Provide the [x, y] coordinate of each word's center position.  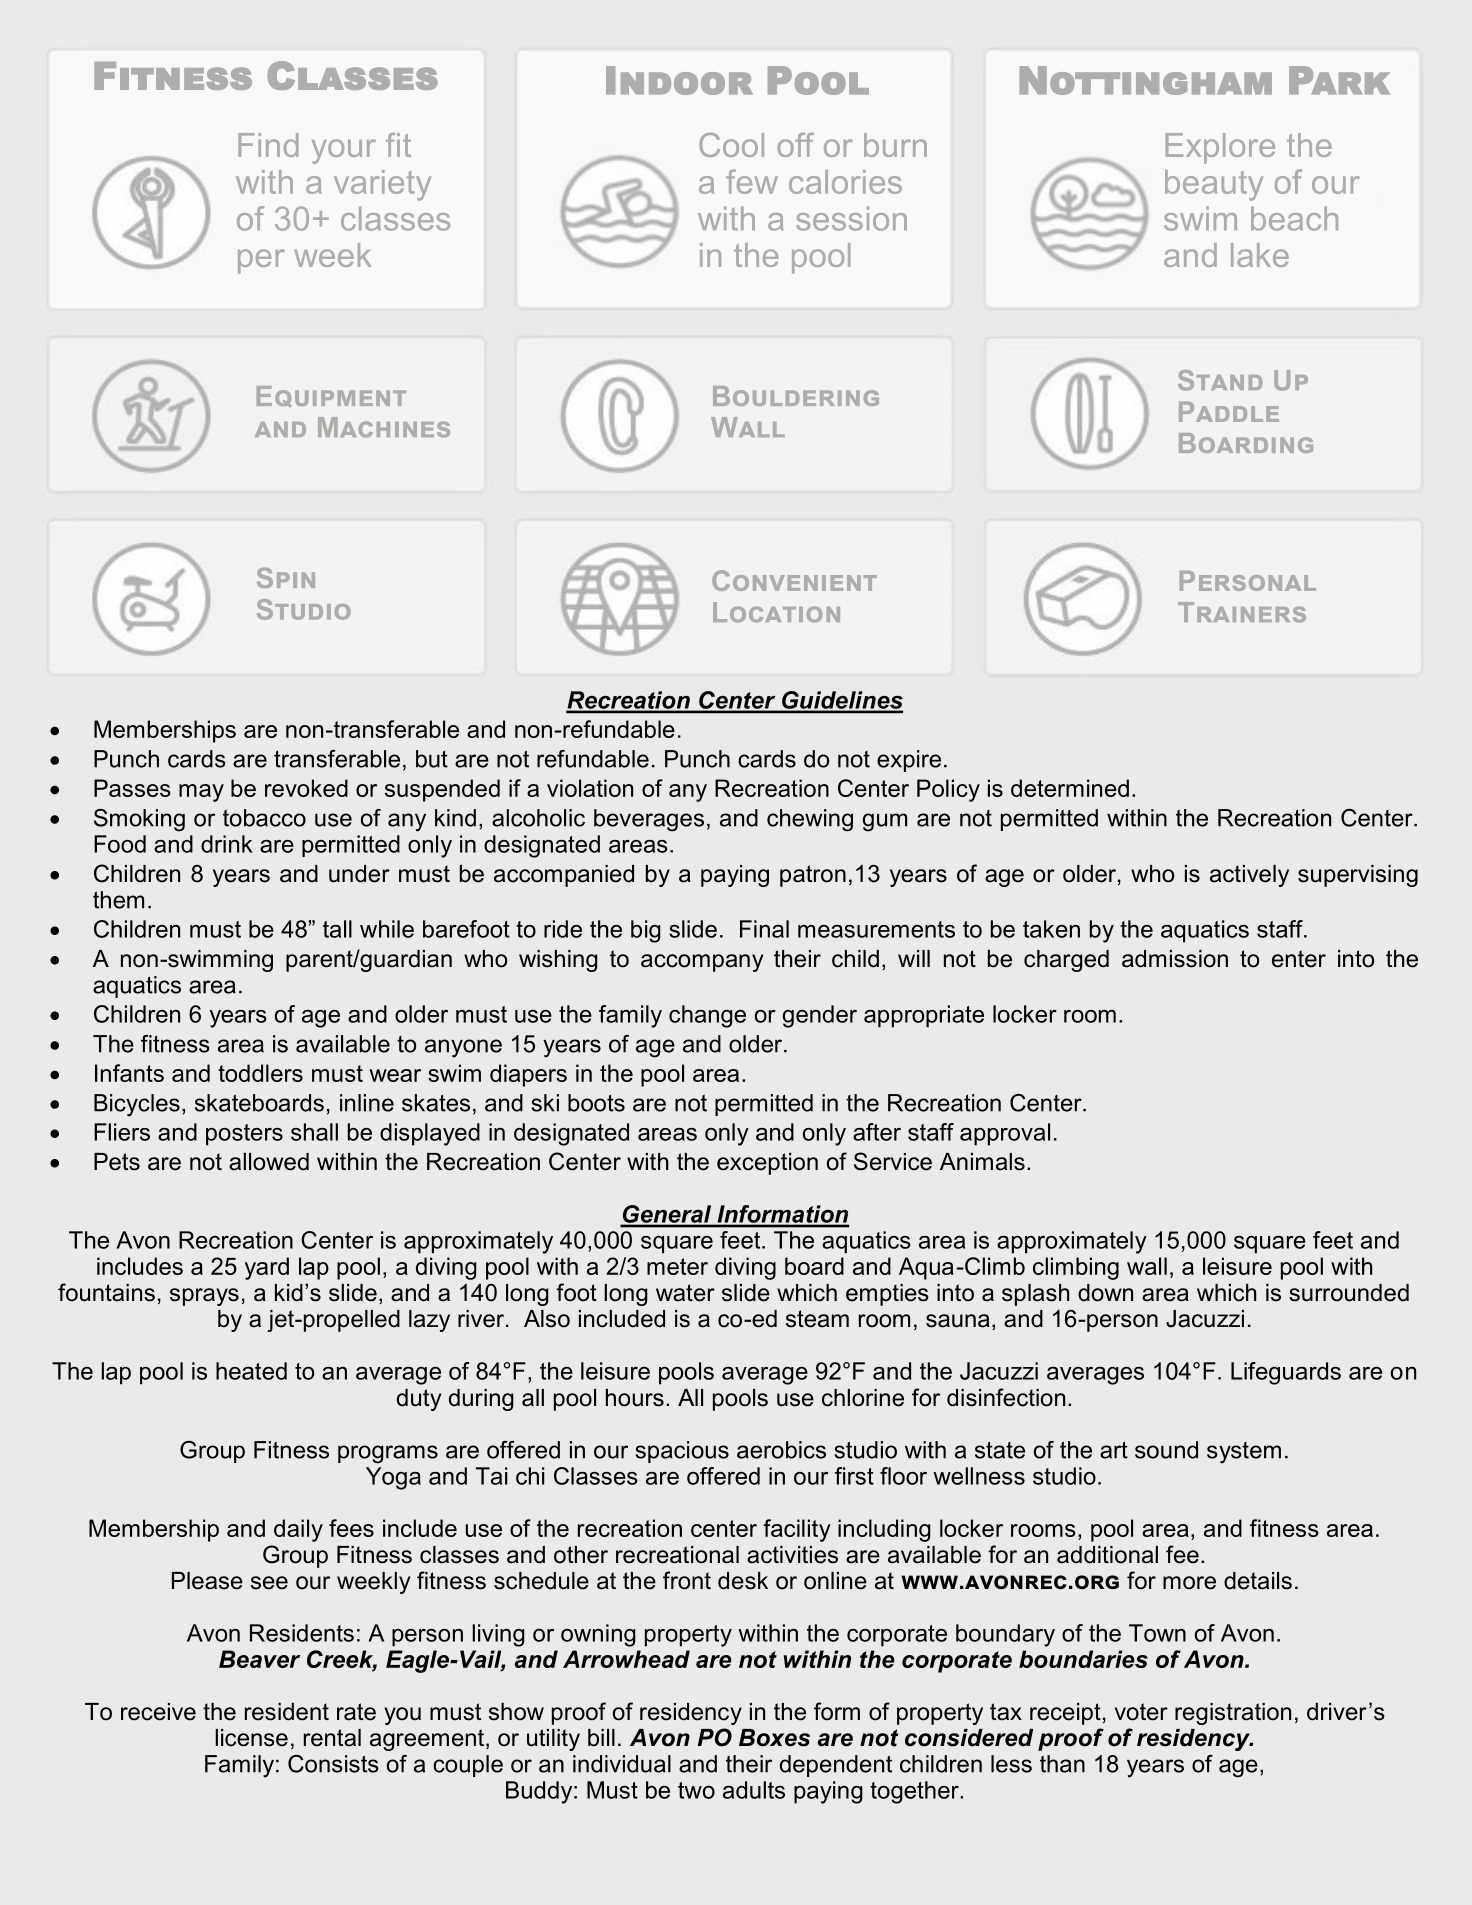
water [685, 1293]
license [251, 1738]
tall [337, 929]
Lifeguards [1286, 1373]
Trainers [1242, 612]
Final [764, 929]
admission [1175, 959]
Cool [731, 145]
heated [251, 1371]
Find [268, 145]
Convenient [794, 580]
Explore [1220, 148]
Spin [286, 577]
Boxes [774, 1738]
